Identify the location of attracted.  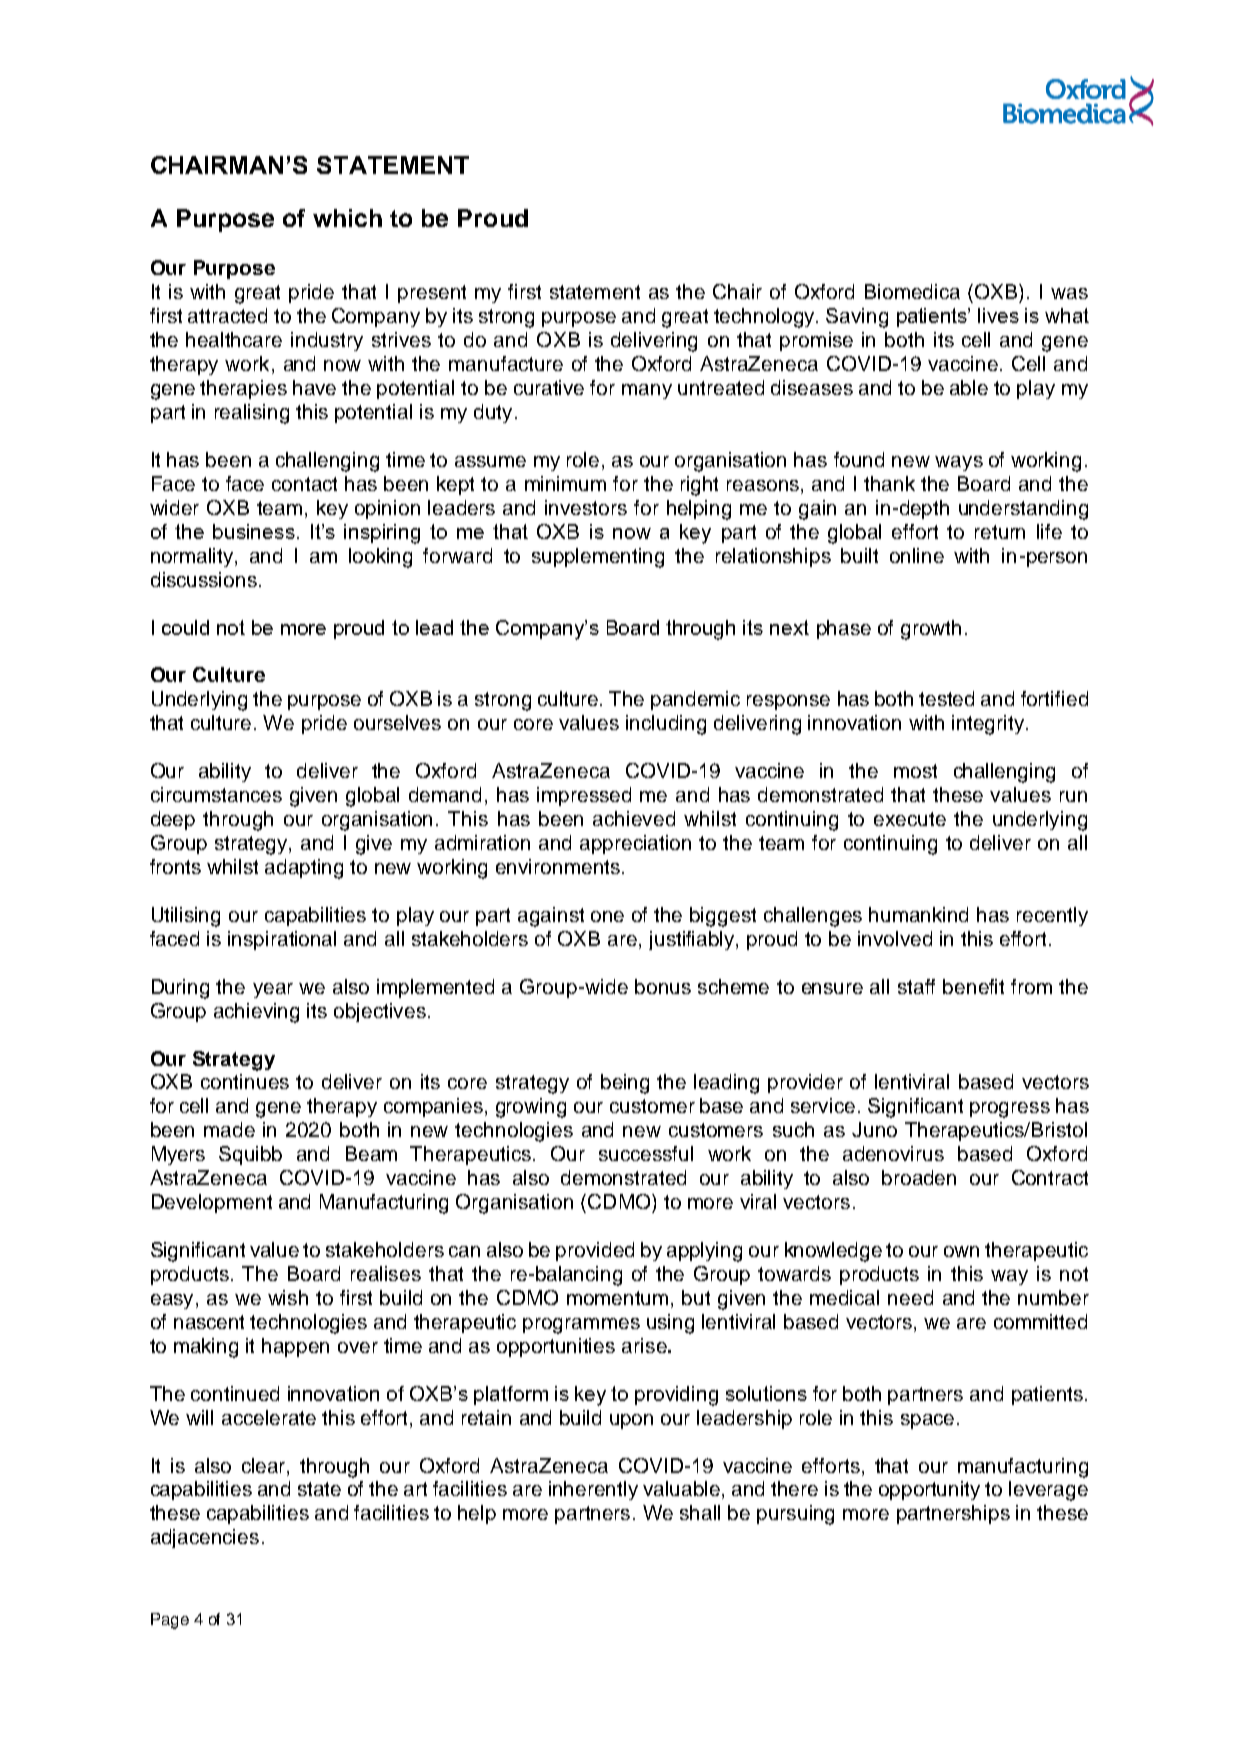
(227, 315).
